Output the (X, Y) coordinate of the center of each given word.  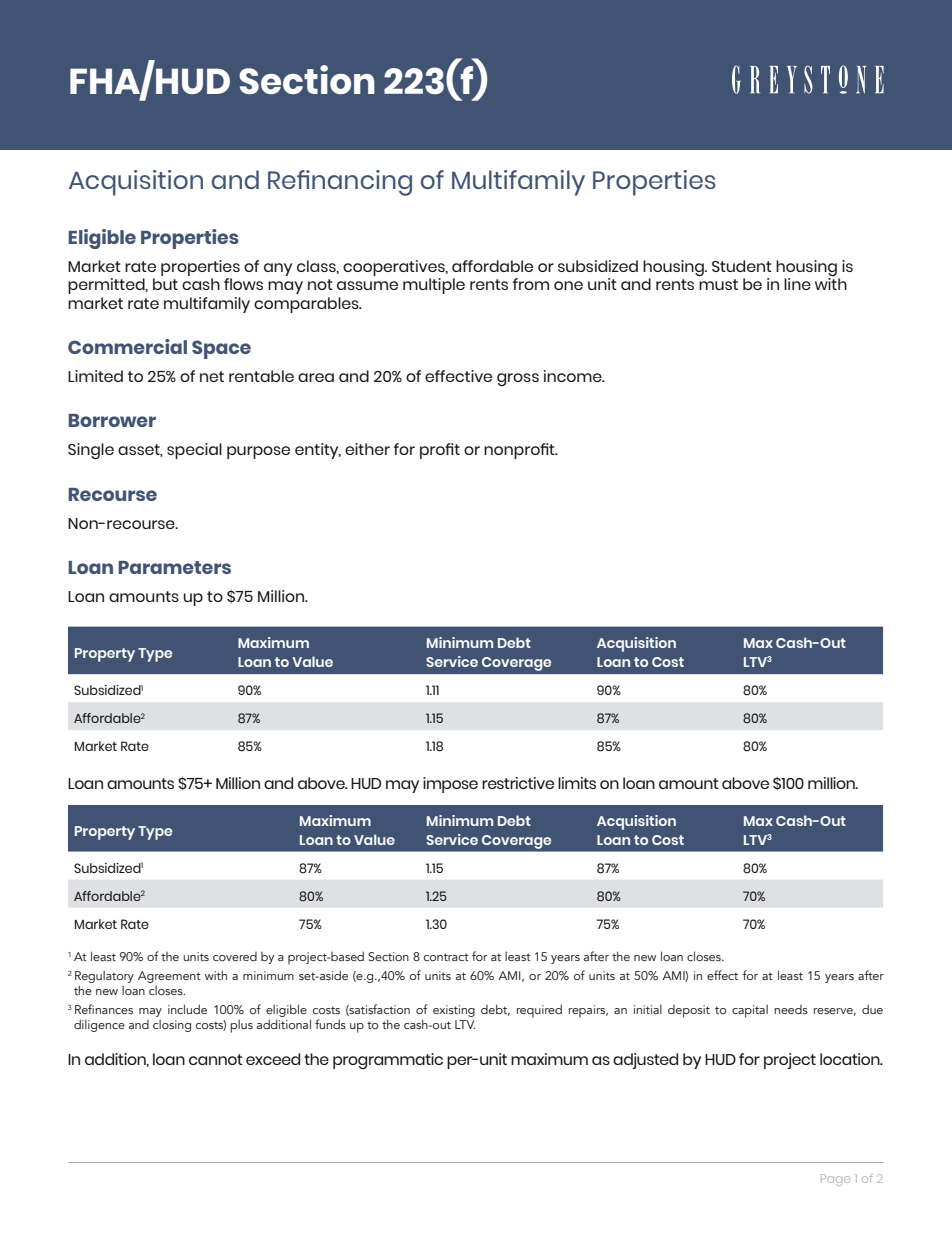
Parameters (174, 567)
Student (742, 266)
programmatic (388, 1061)
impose (450, 785)
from (531, 284)
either (367, 449)
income (574, 376)
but (165, 284)
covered (235, 956)
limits (577, 783)
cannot (216, 1059)
